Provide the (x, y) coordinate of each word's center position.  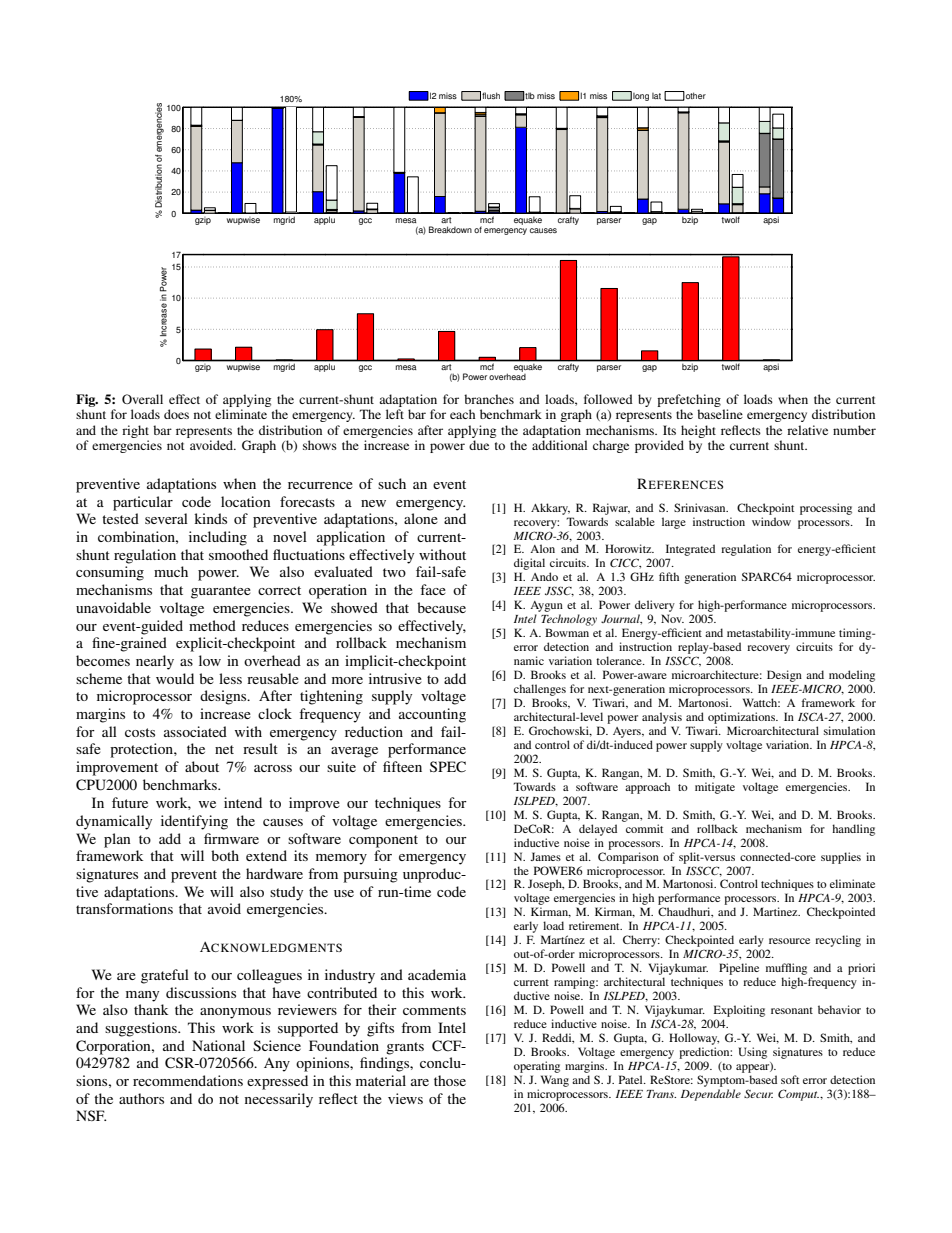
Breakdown (450, 229)
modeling (852, 676)
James (545, 856)
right (135, 431)
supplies (841, 858)
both (225, 855)
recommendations (188, 1080)
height (698, 431)
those (450, 1080)
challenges (540, 690)
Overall (142, 399)
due (479, 445)
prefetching (689, 400)
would (175, 678)
